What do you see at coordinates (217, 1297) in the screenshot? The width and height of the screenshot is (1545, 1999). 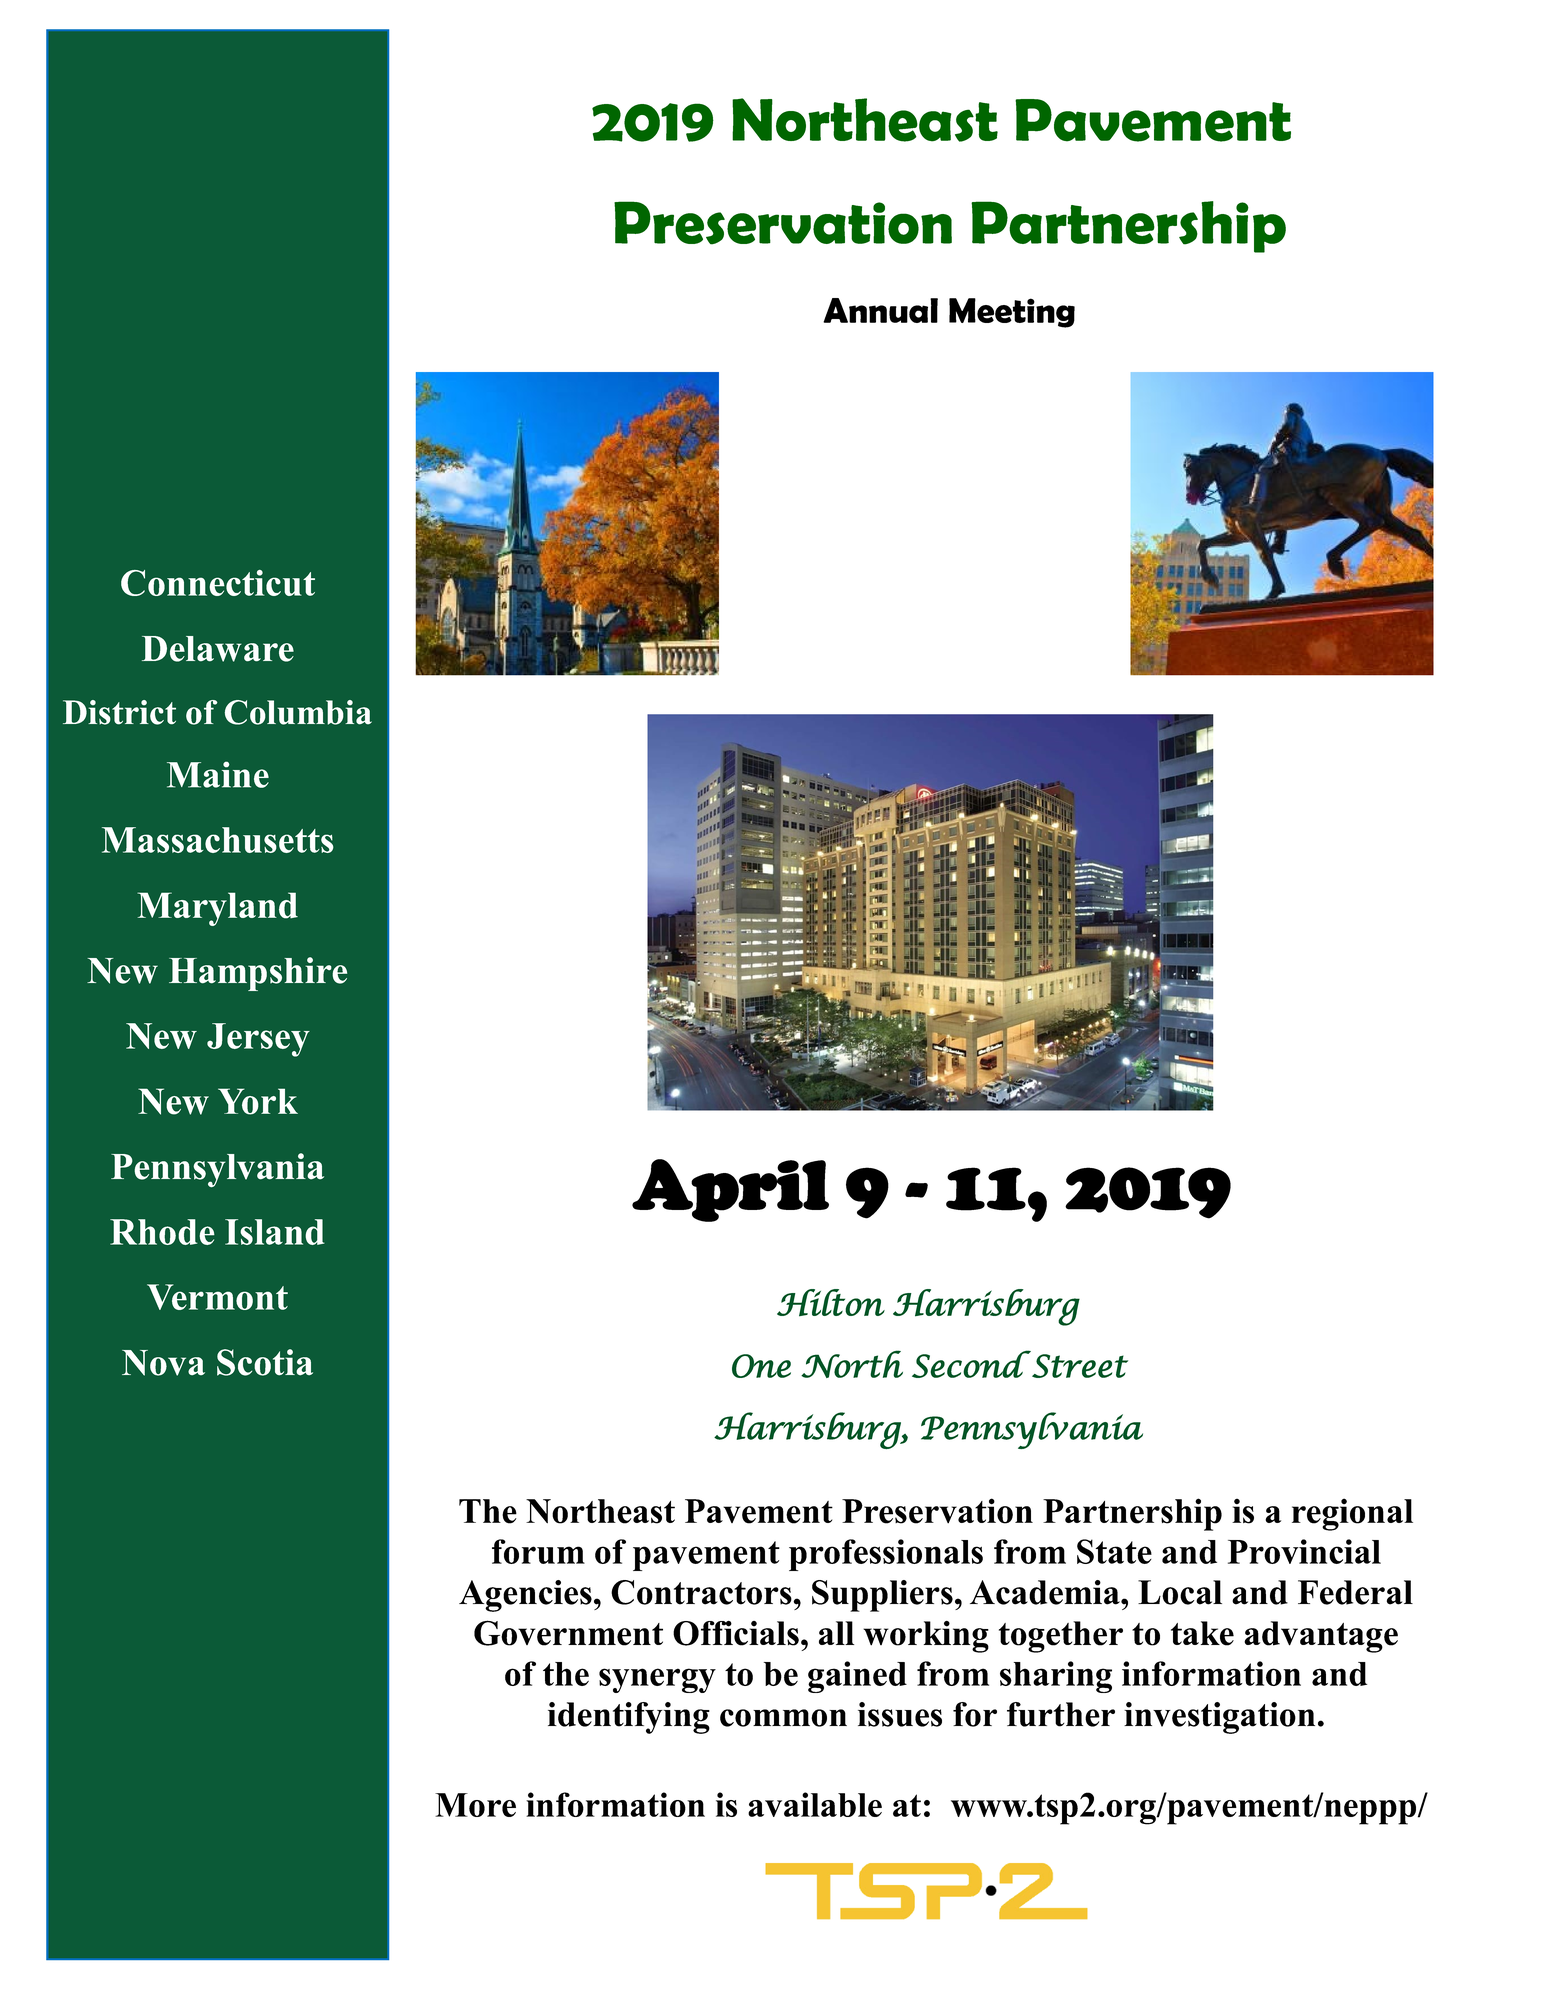 I see `Vermont` at bounding box center [217, 1297].
